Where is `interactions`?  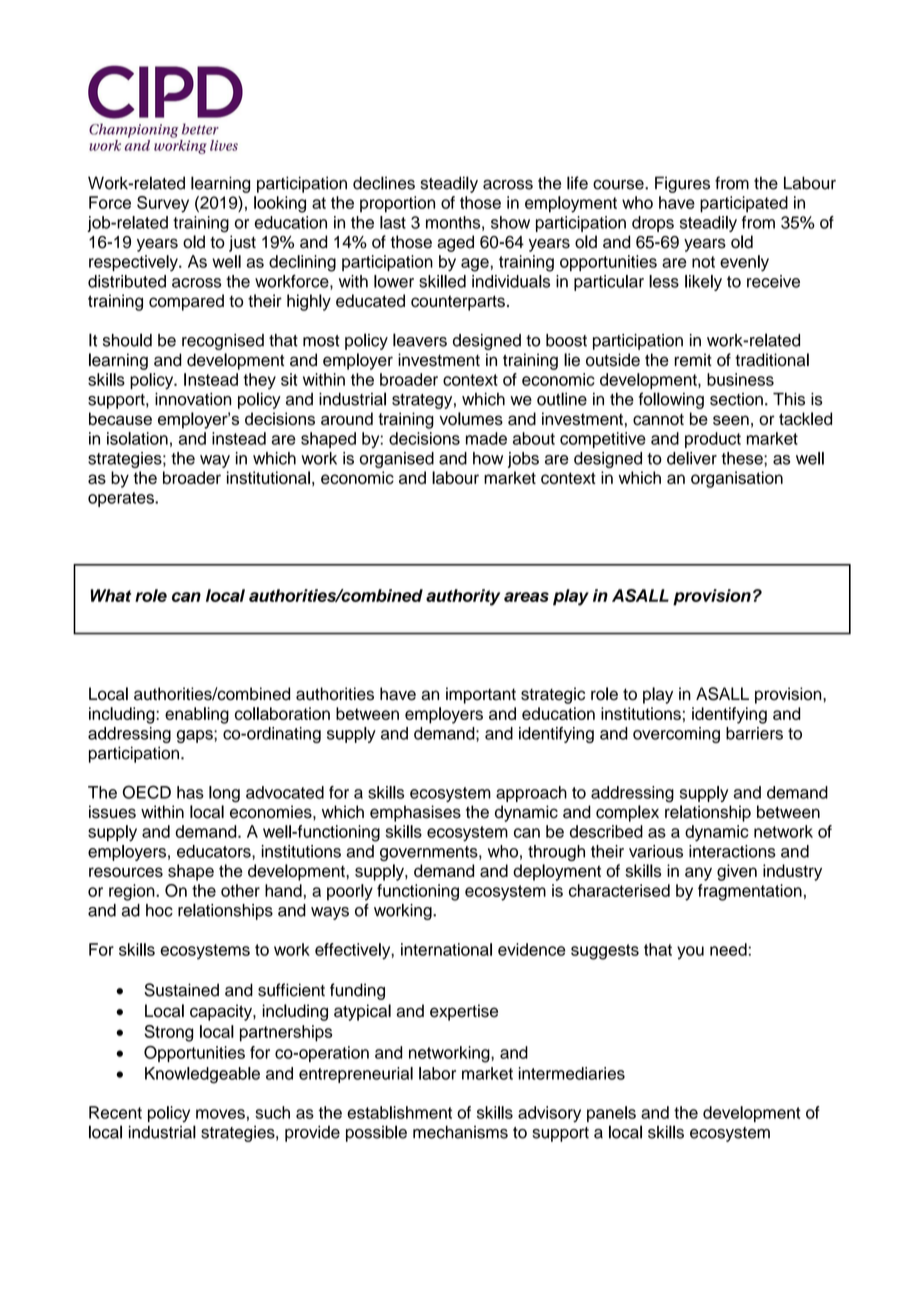 interactions is located at coordinates (732, 851).
